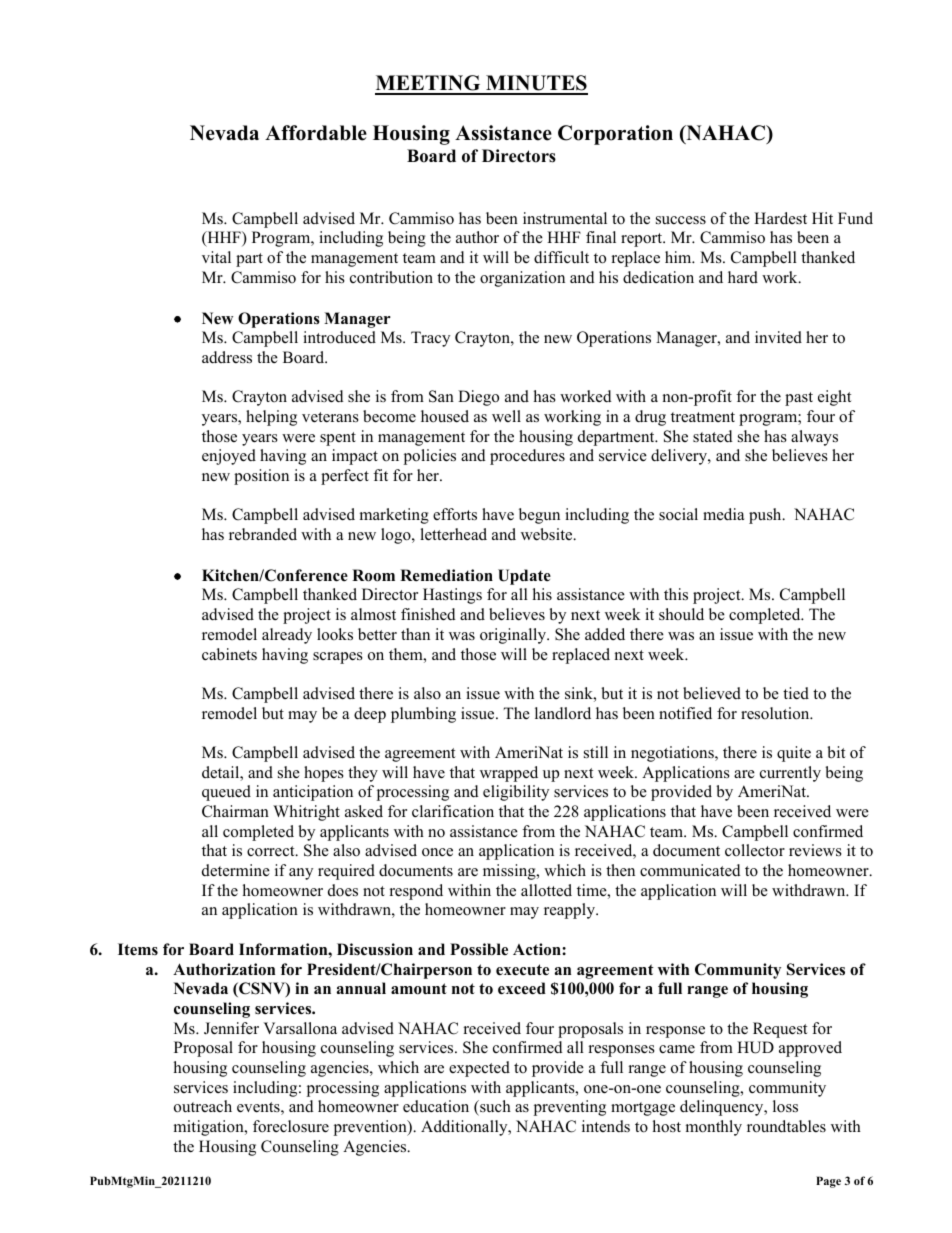  I want to click on originally, so click(514, 636).
